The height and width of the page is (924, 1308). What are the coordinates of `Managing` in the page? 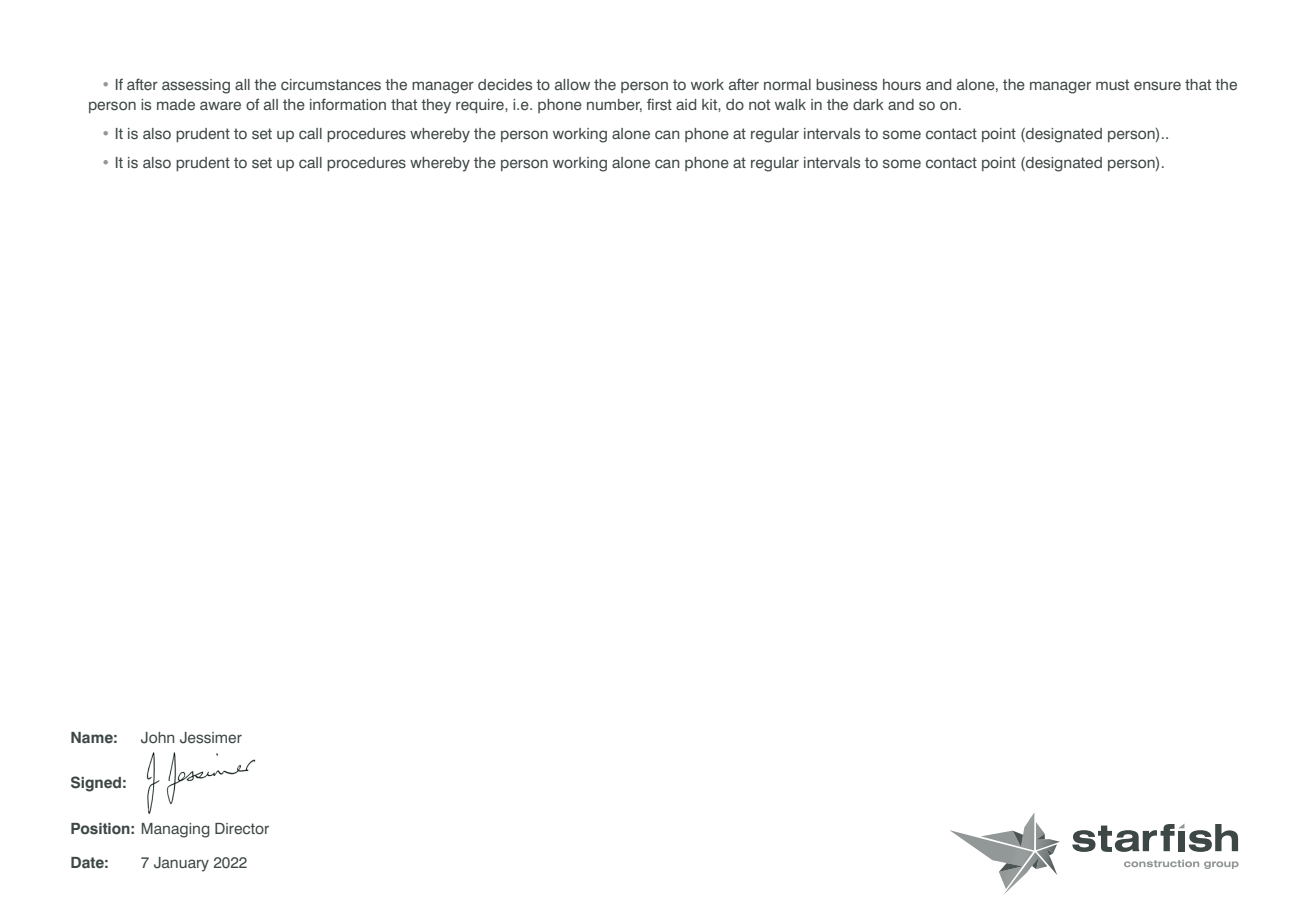 It's located at (176, 830).
